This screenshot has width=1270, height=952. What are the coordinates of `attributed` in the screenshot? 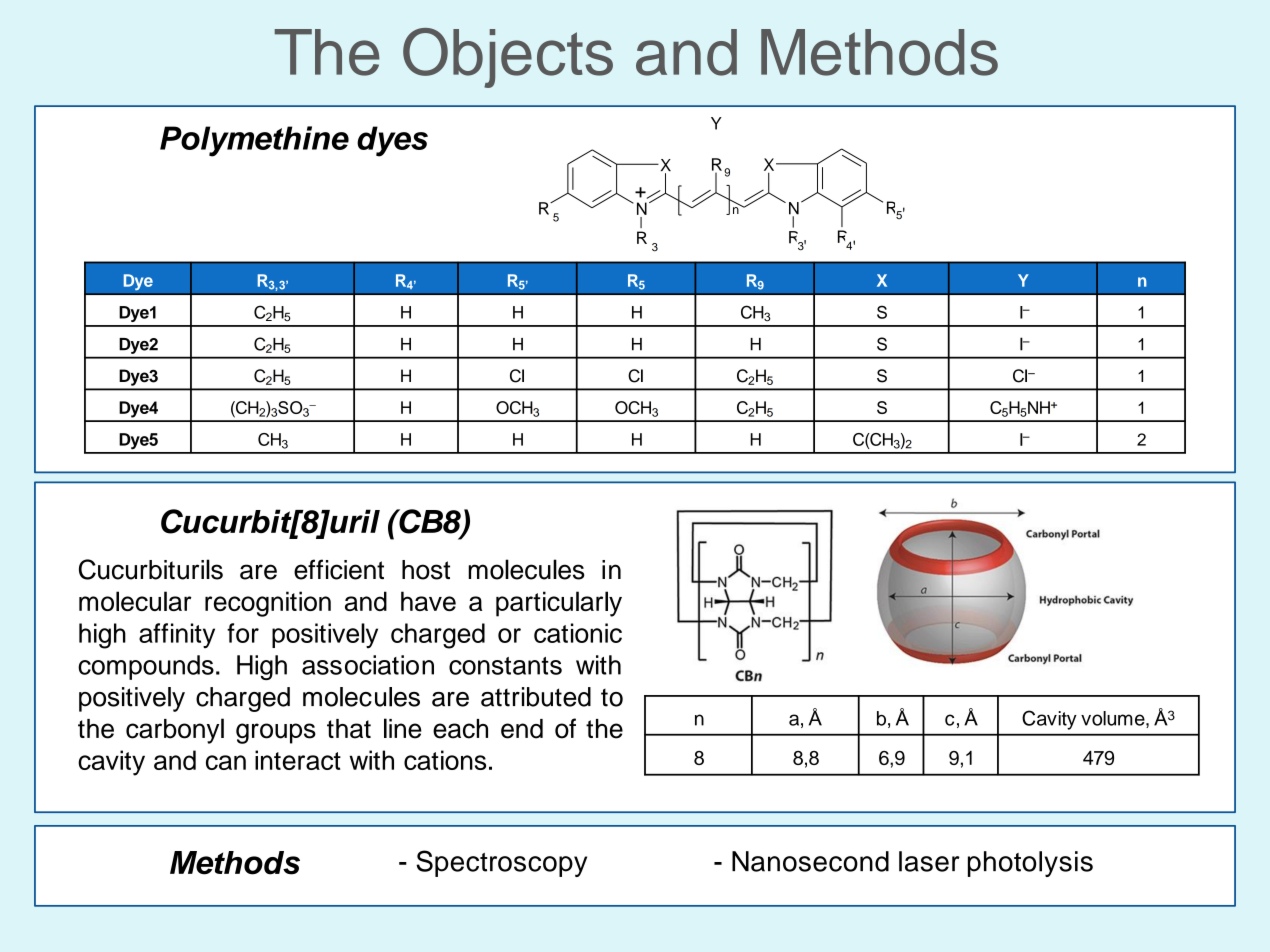 It's located at (536, 697).
